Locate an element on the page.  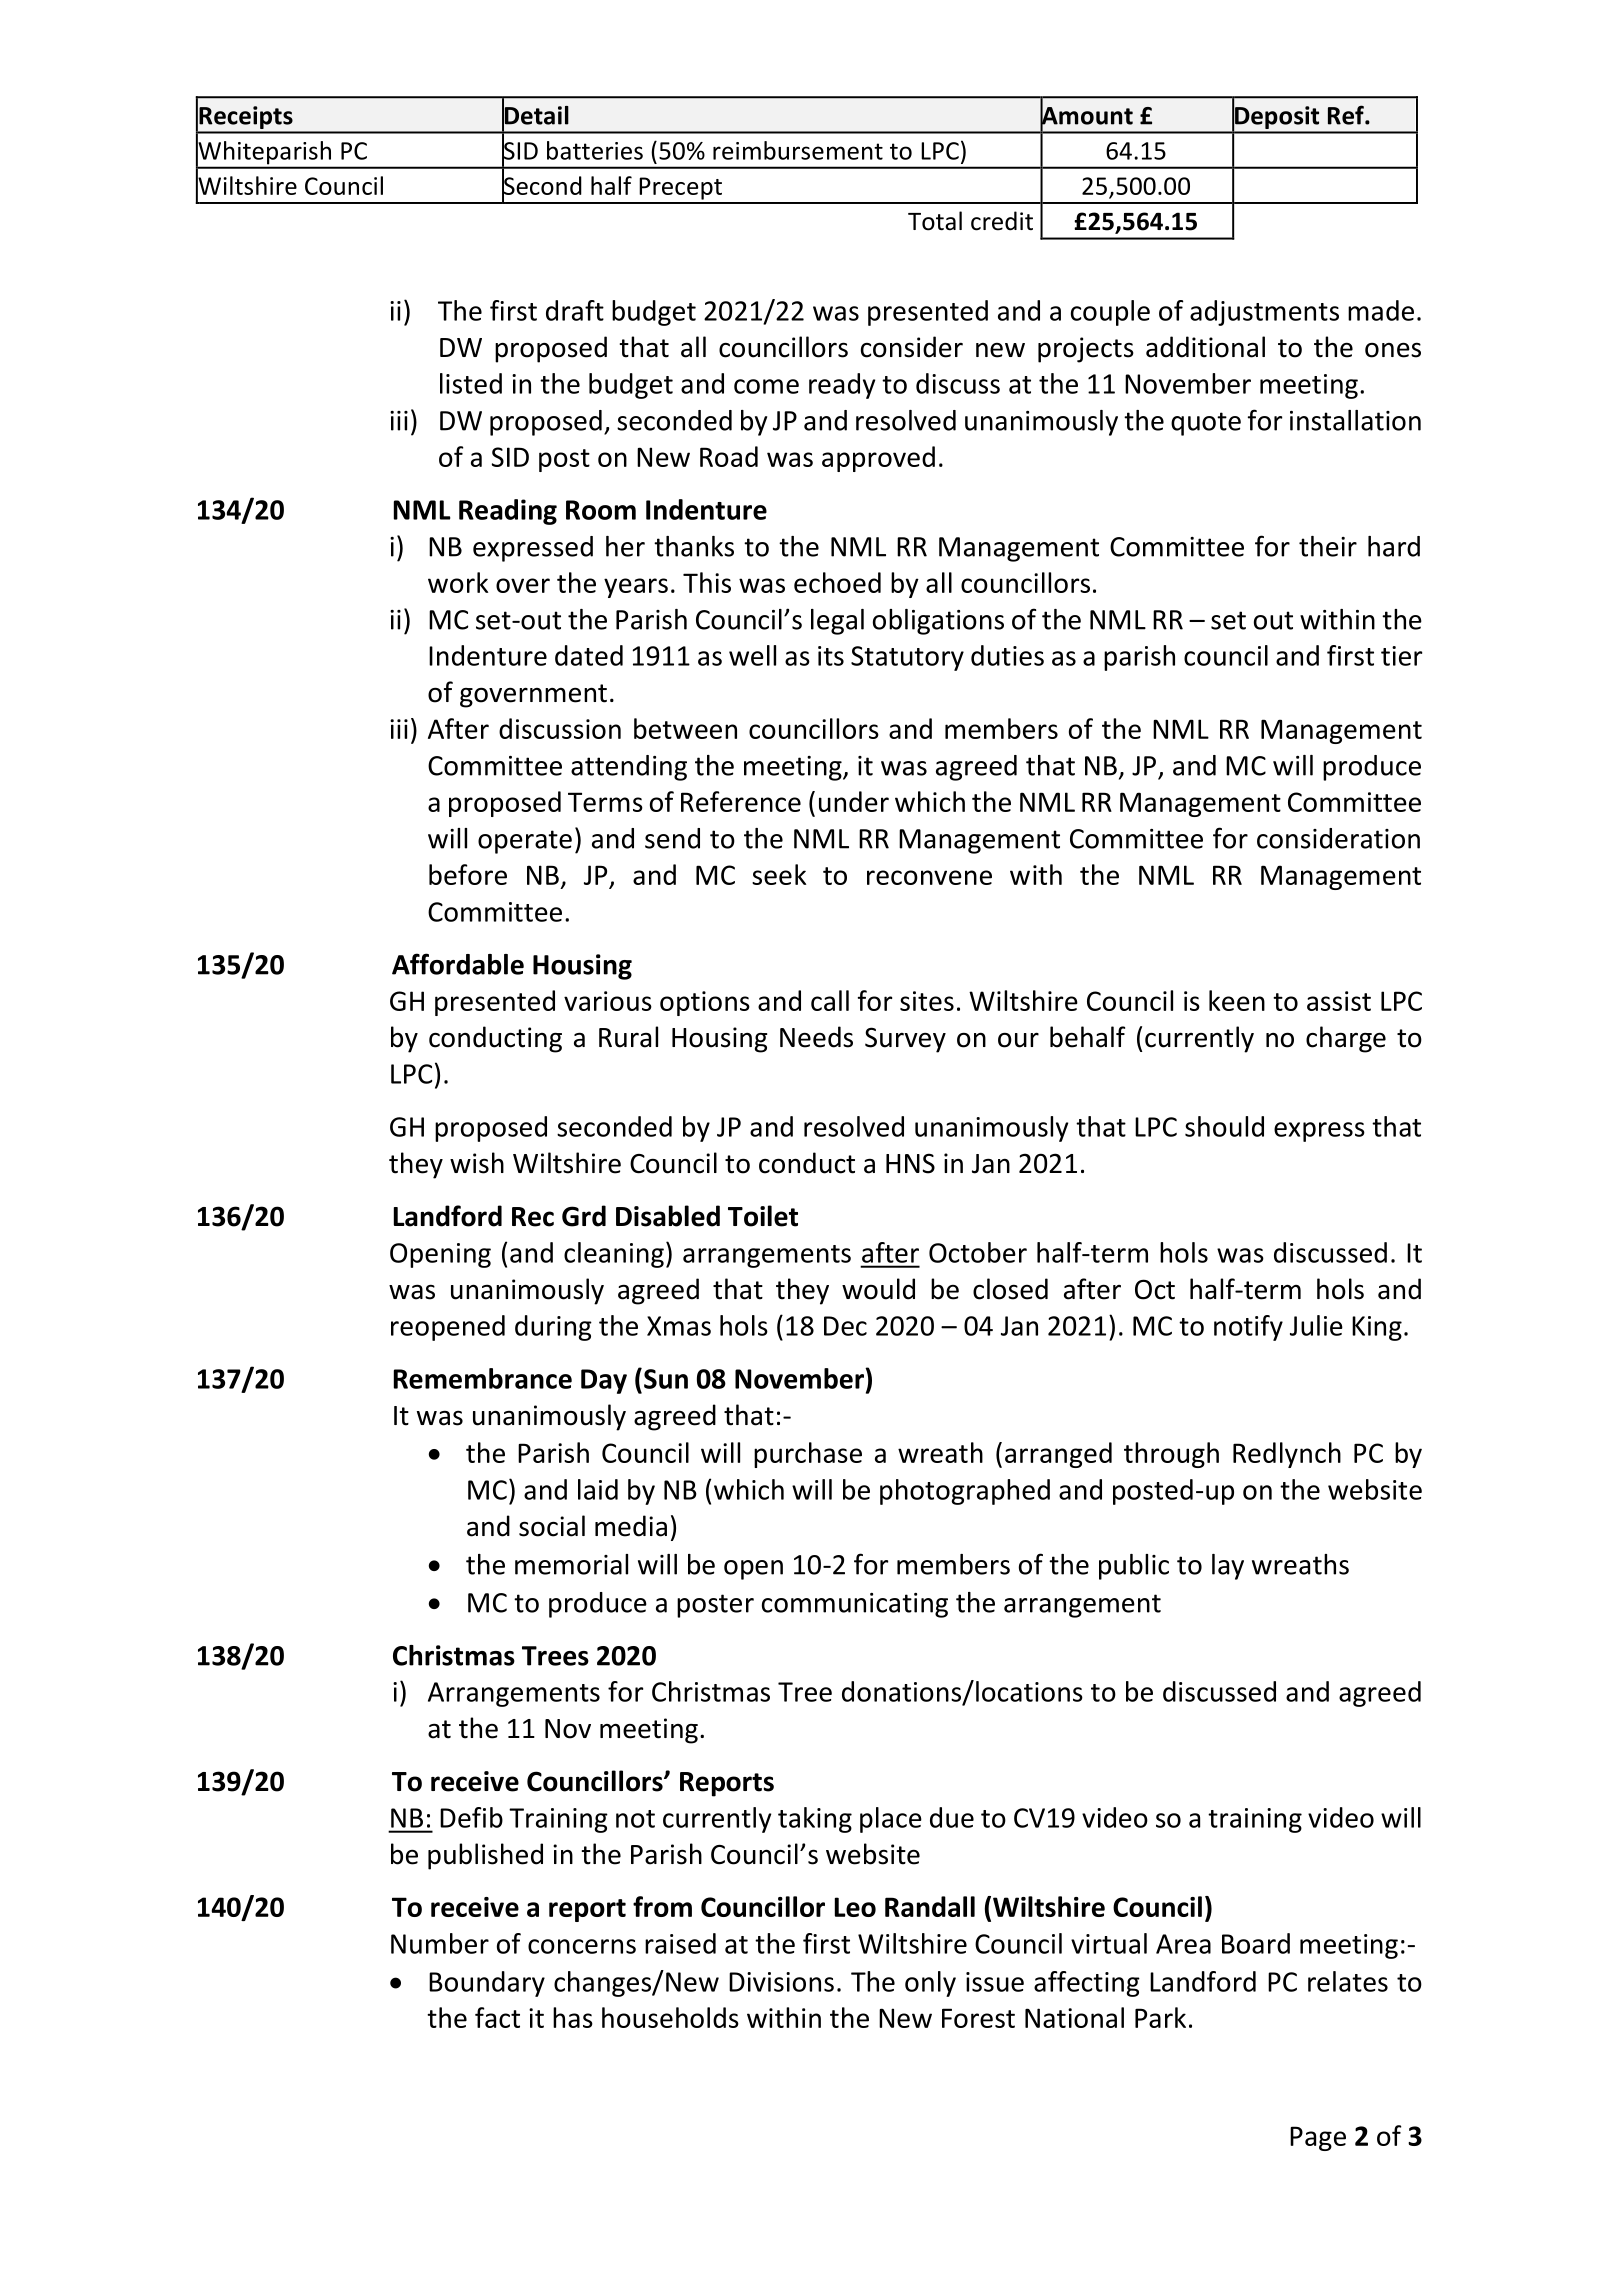
dated is located at coordinates (589, 655).
